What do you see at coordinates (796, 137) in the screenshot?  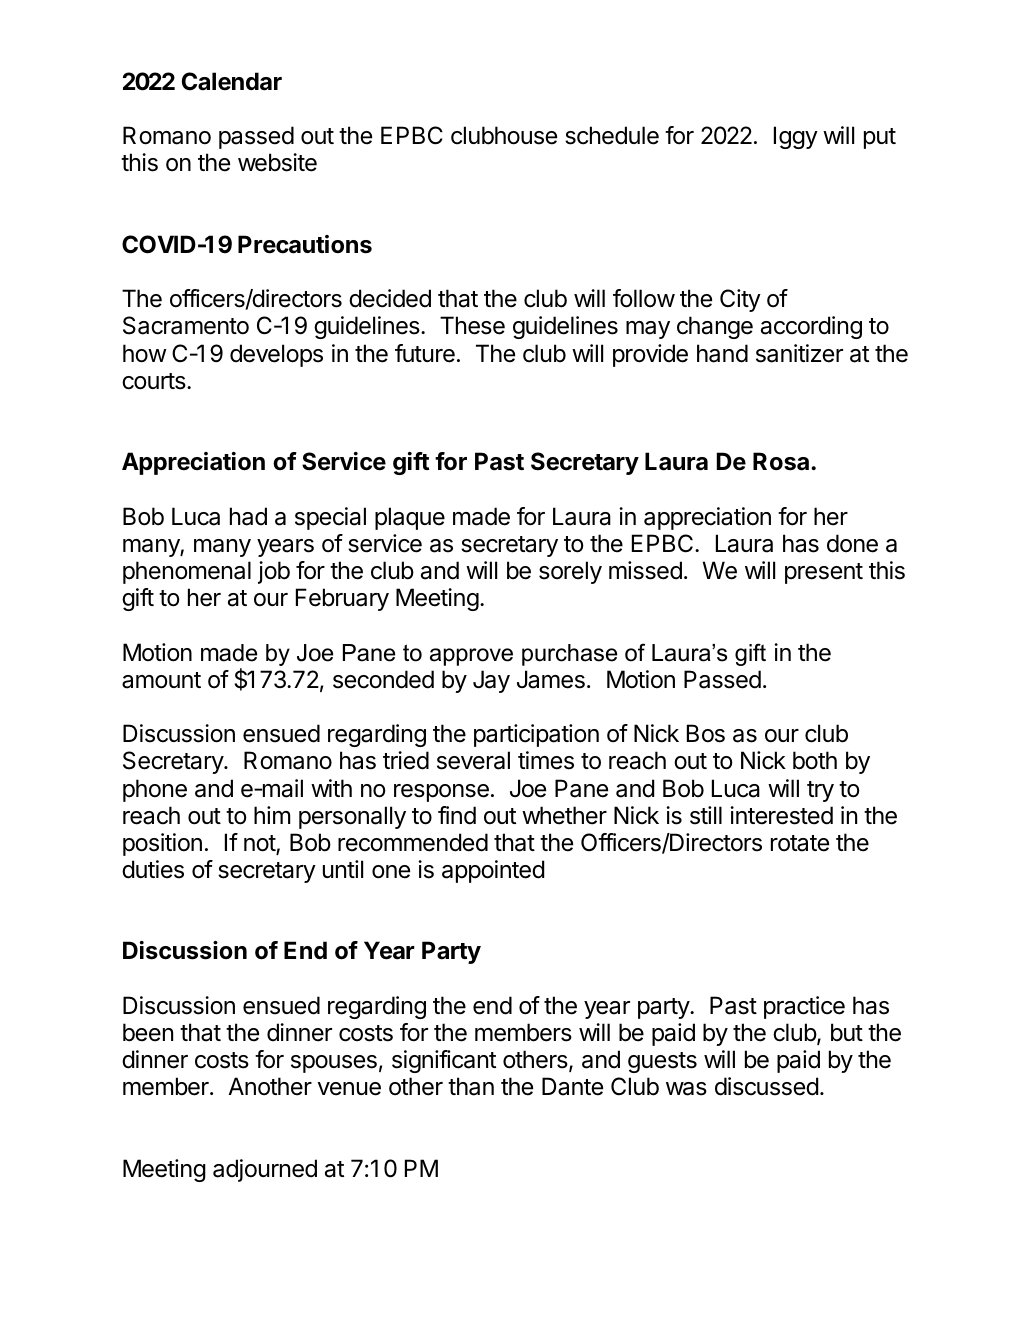 I see `Iggy` at bounding box center [796, 137].
